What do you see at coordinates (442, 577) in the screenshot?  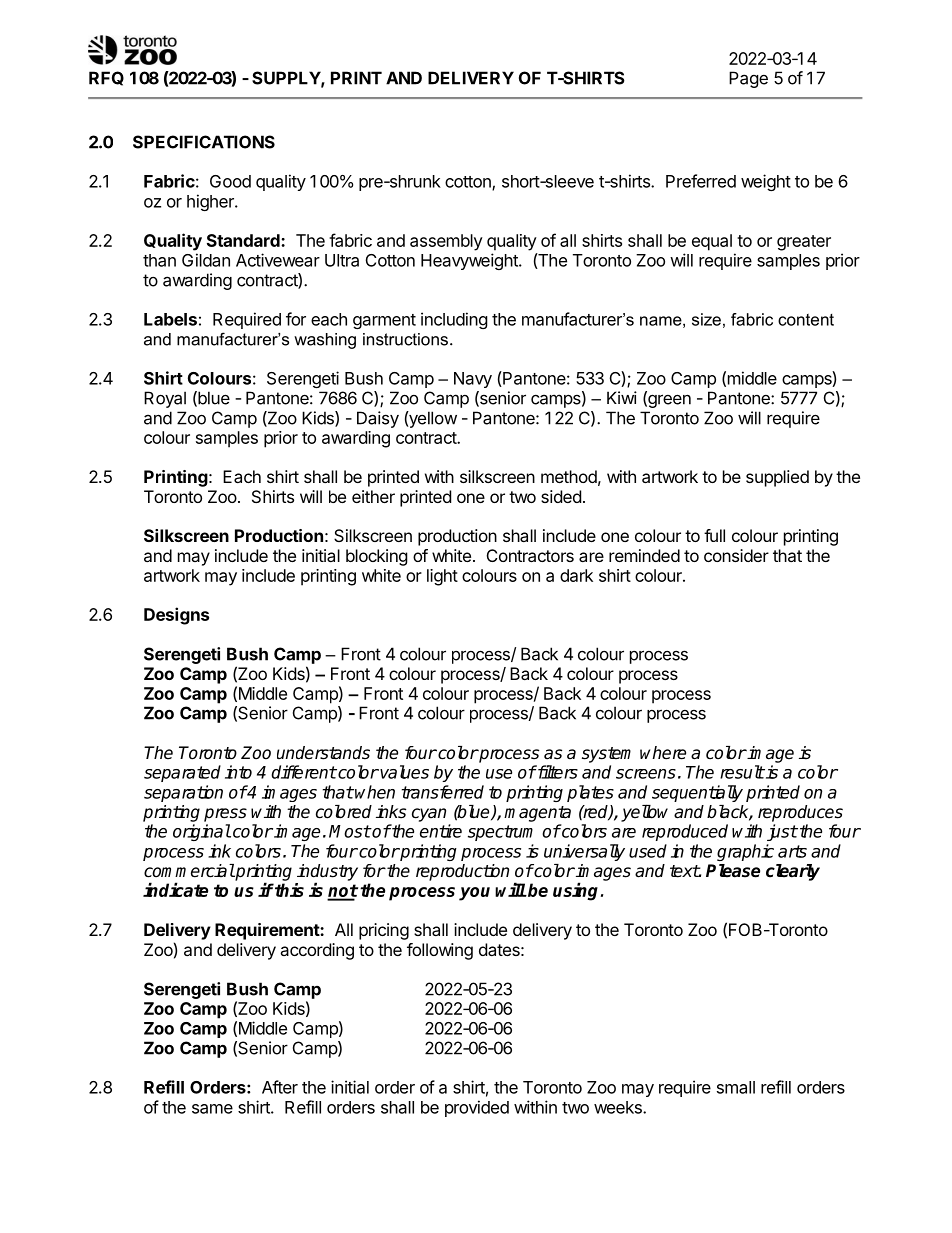 I see `light` at bounding box center [442, 577].
